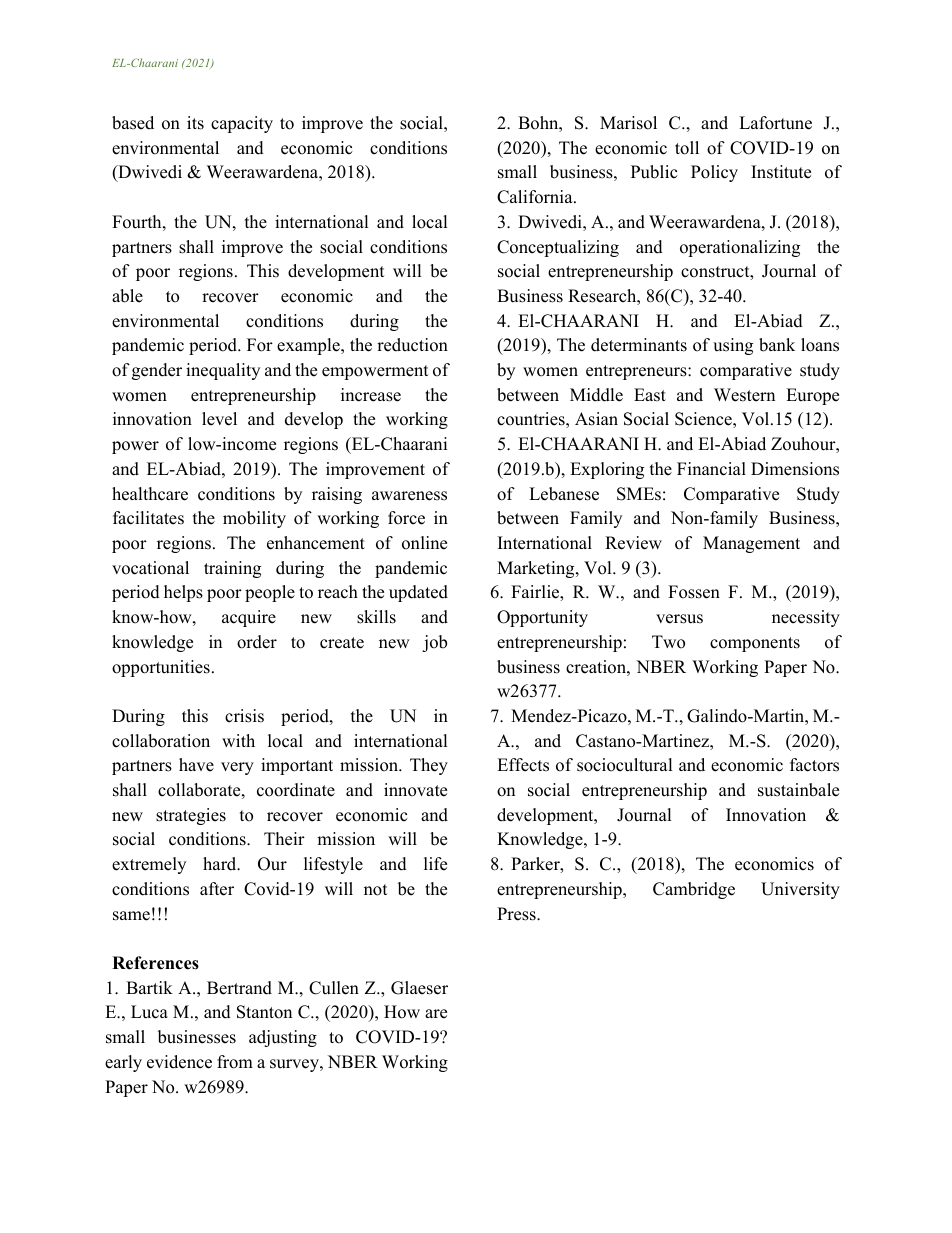 This page has height=1233, width=952. What do you see at coordinates (536, 197) in the page?
I see `California` at bounding box center [536, 197].
